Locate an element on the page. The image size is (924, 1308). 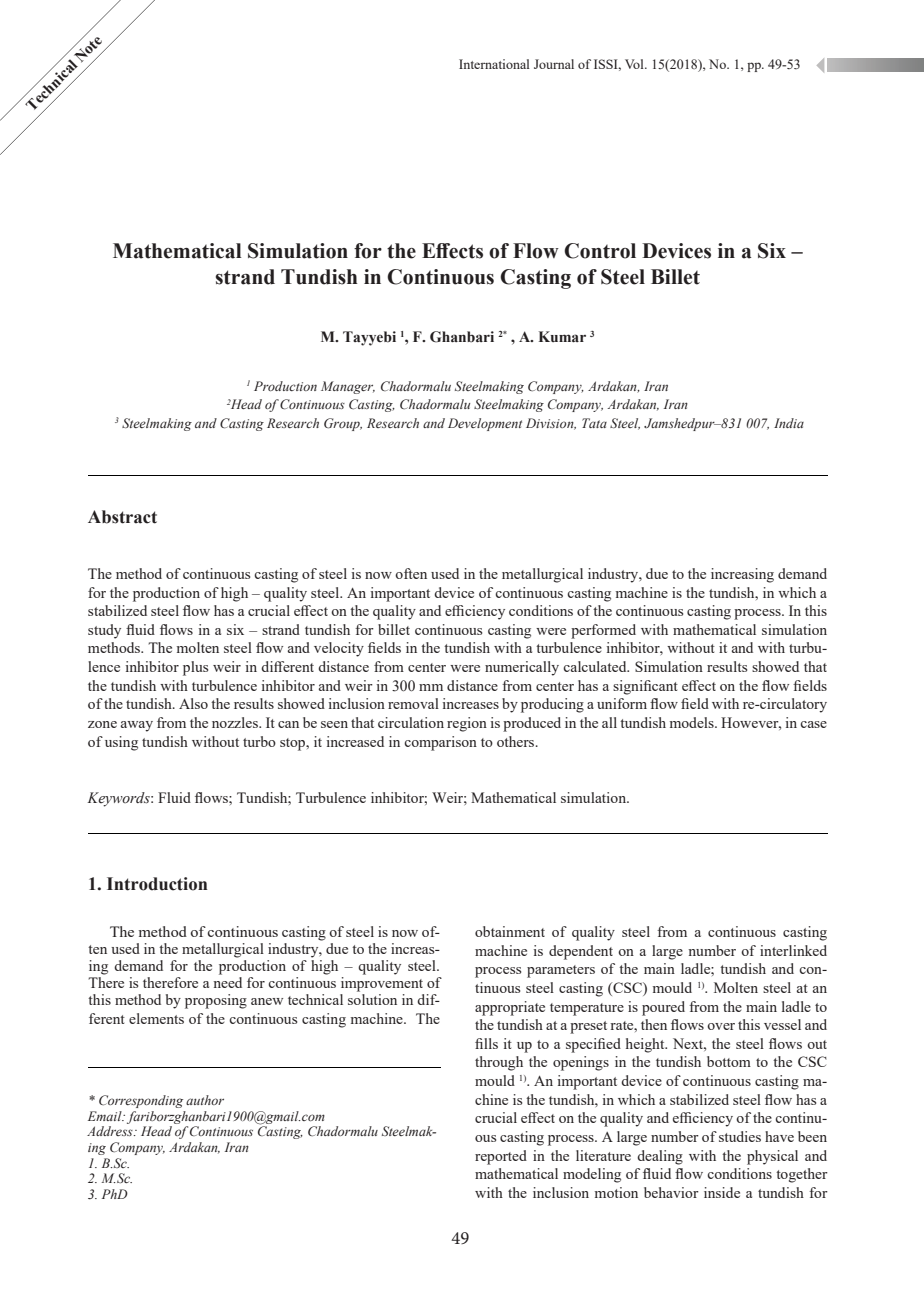
Journal is located at coordinates (554, 64).
